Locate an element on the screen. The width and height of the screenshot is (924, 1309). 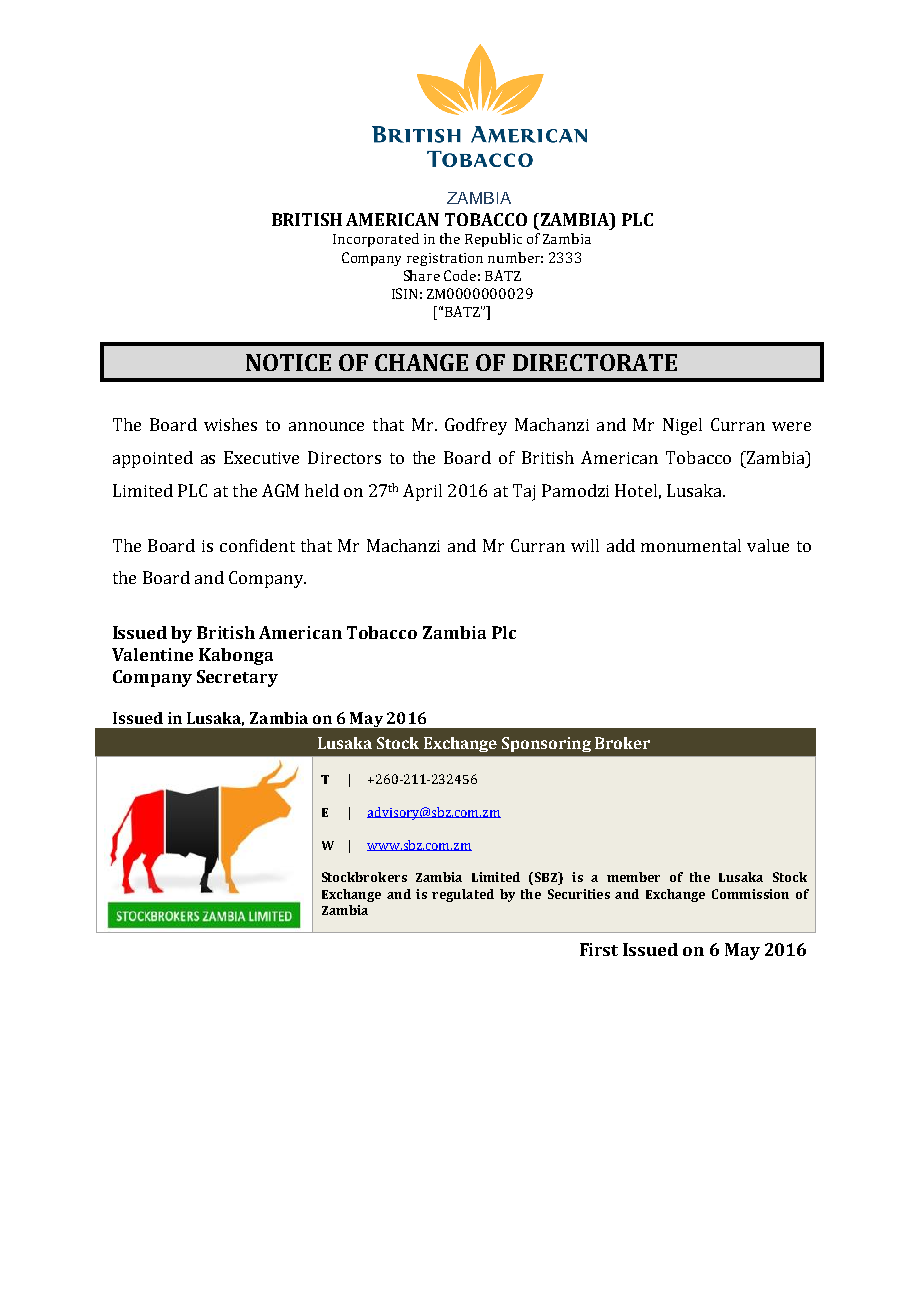
Commission is located at coordinates (750, 894).
